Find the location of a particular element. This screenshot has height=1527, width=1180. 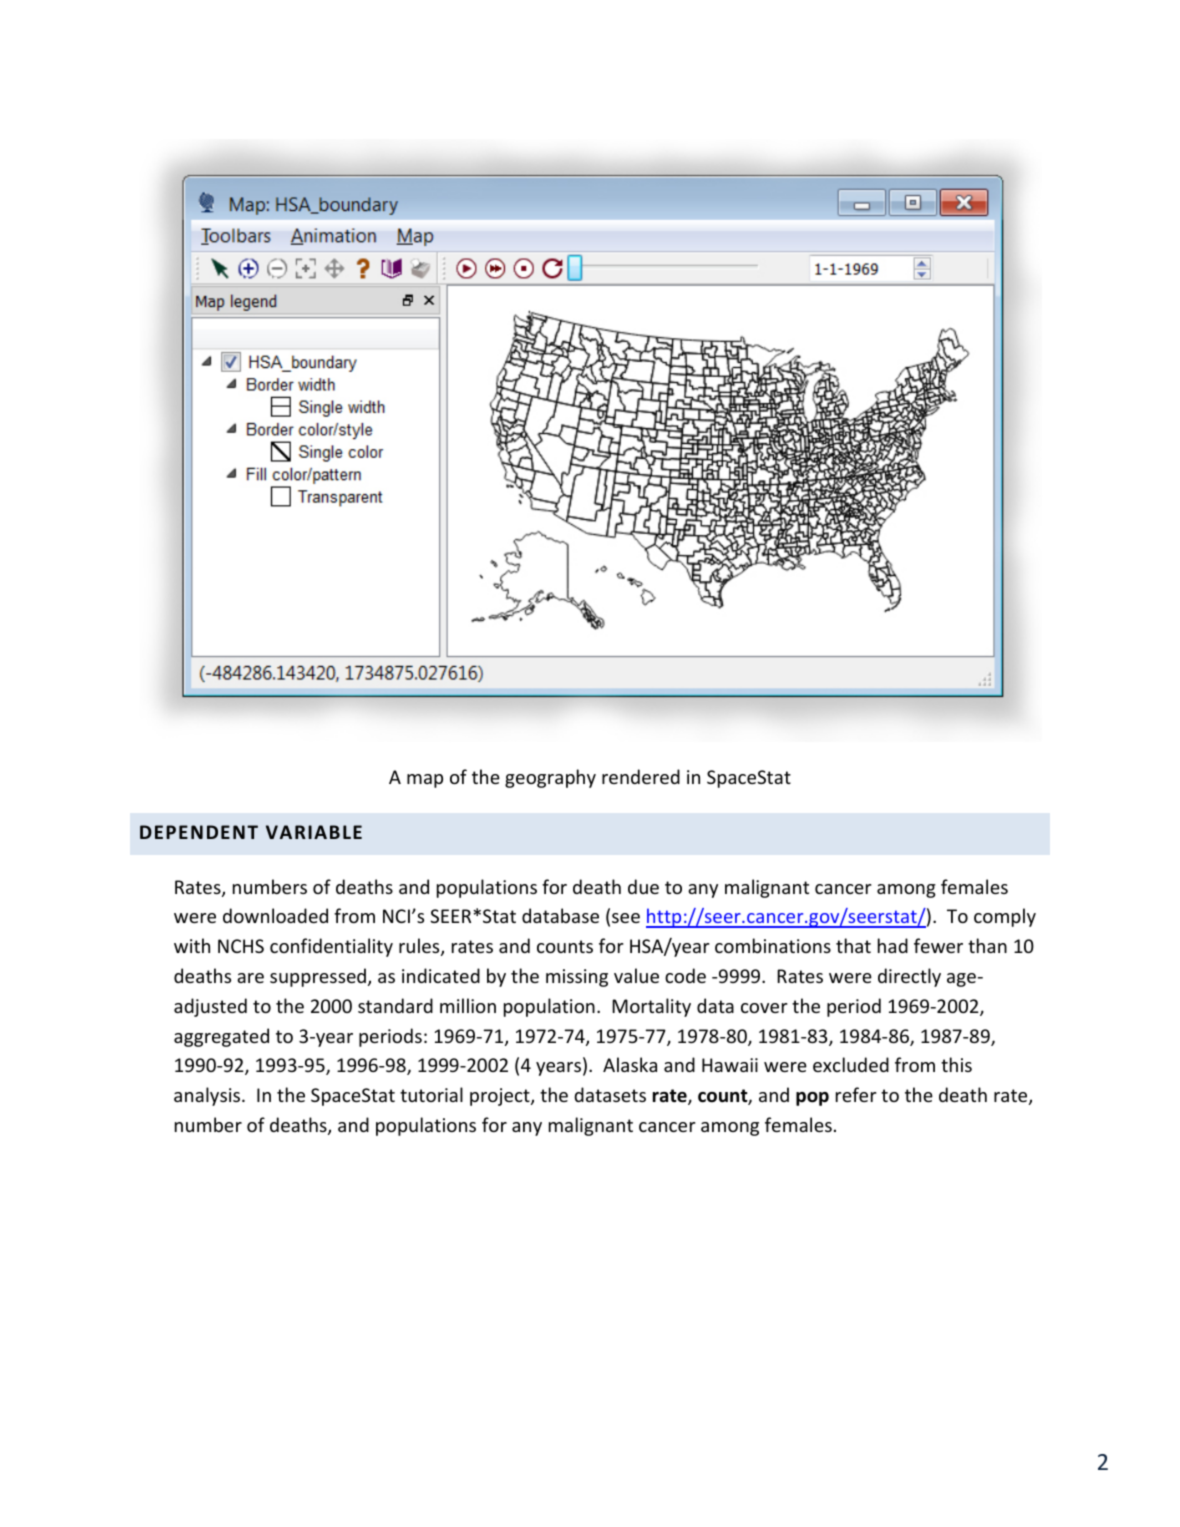

had is located at coordinates (893, 945).
